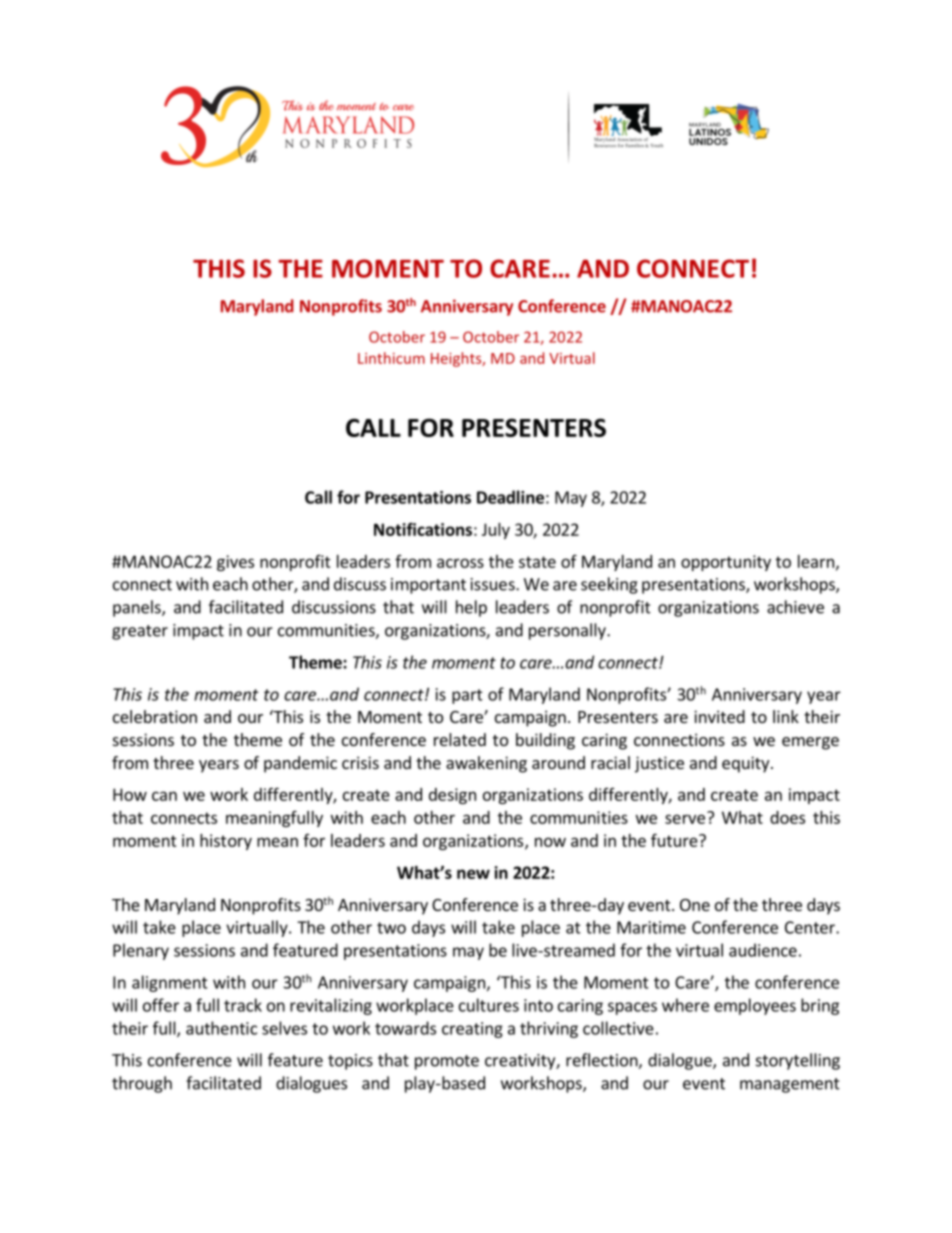  What do you see at coordinates (467, 696) in the document?
I see `part` at bounding box center [467, 696].
